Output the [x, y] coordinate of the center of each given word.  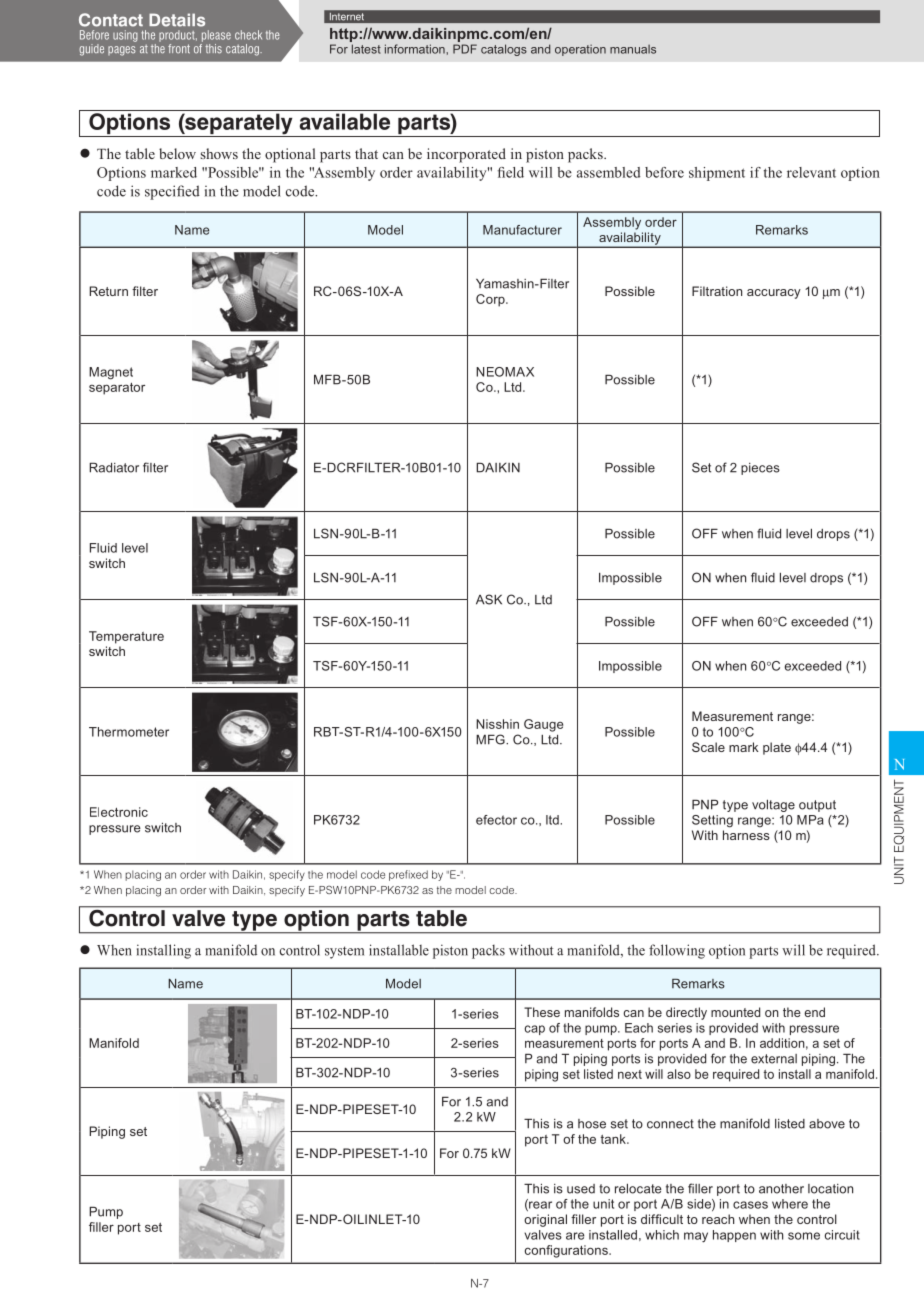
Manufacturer [522, 230]
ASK [489, 599]
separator [117, 389]
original [545, 1220]
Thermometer [129, 732]
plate [777, 748]
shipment [717, 174]
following [677, 951]
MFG [491, 739]
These [542, 1012]
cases [750, 1205]
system [344, 952]
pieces [760, 469]
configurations [567, 1251]
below [177, 153]
